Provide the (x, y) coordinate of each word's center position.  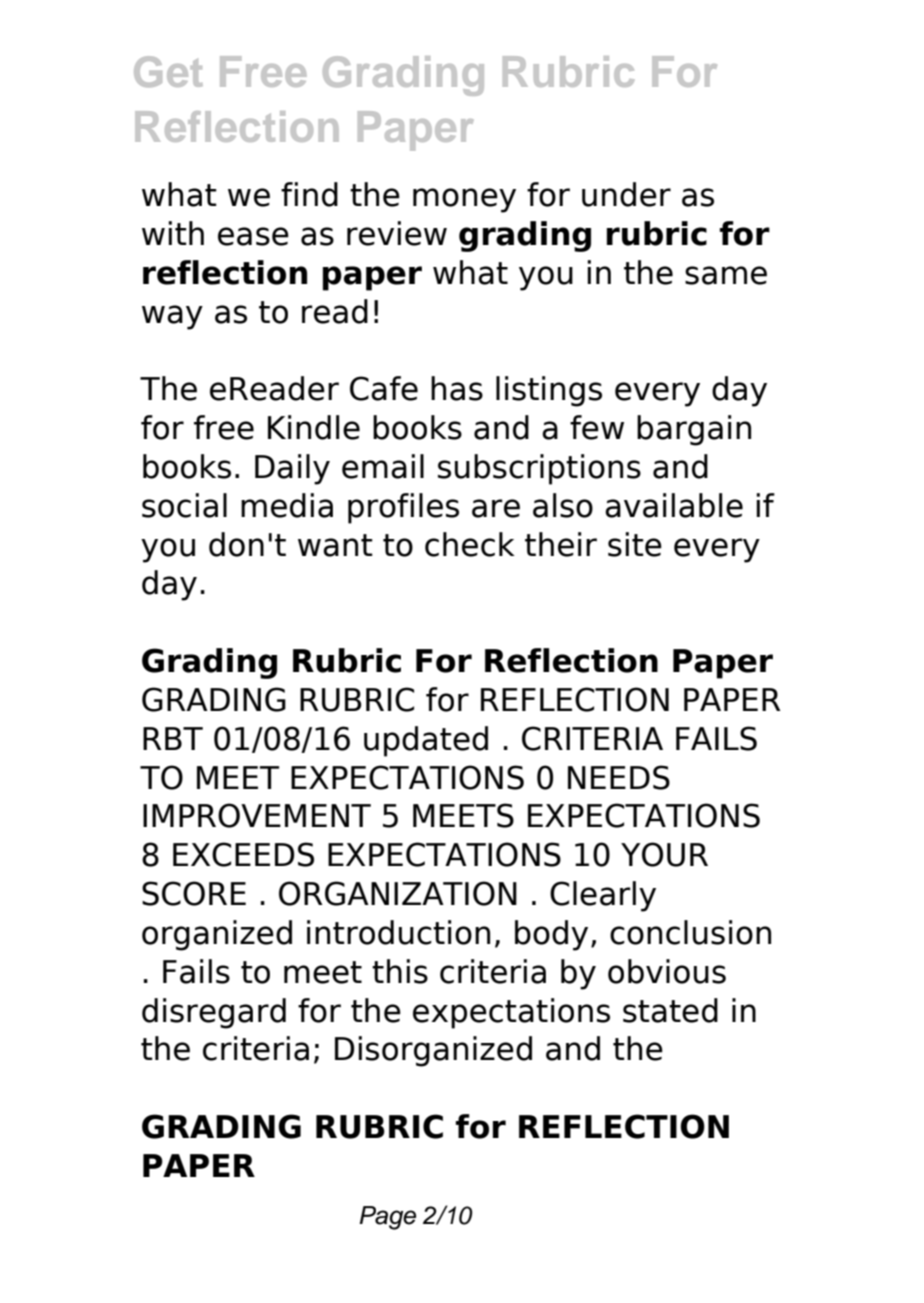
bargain (694, 430)
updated (426, 741)
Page (387, 1218)
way (172, 317)
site (635, 544)
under (626, 194)
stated (670, 1010)
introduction (398, 932)
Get (168, 71)
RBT (173, 738)
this (400, 971)
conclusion (690, 932)
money (464, 200)
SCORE (194, 893)
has (457, 388)
